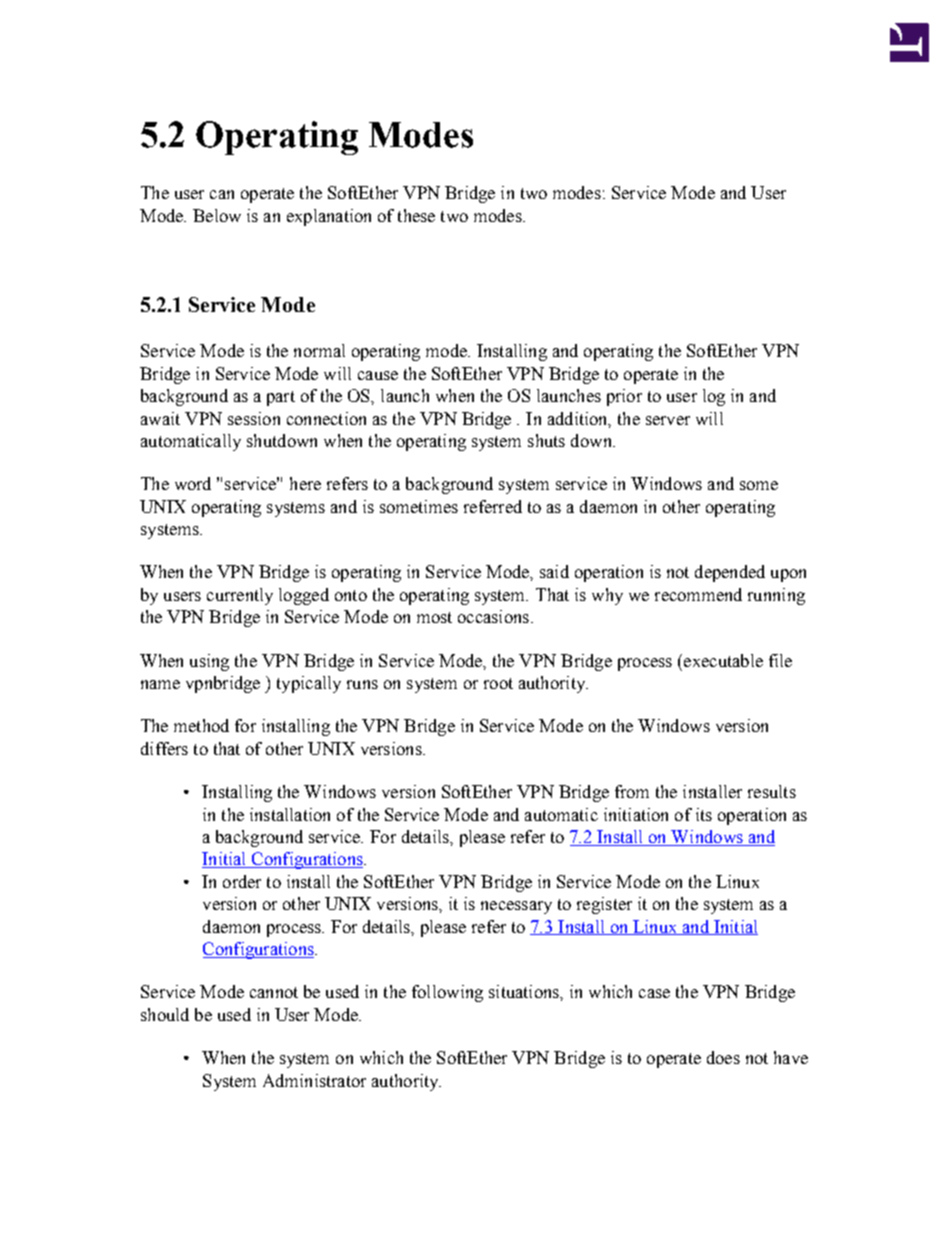 This image has height=1233, width=952. What do you see at coordinates (624, 397) in the image?
I see `prior` at bounding box center [624, 397].
